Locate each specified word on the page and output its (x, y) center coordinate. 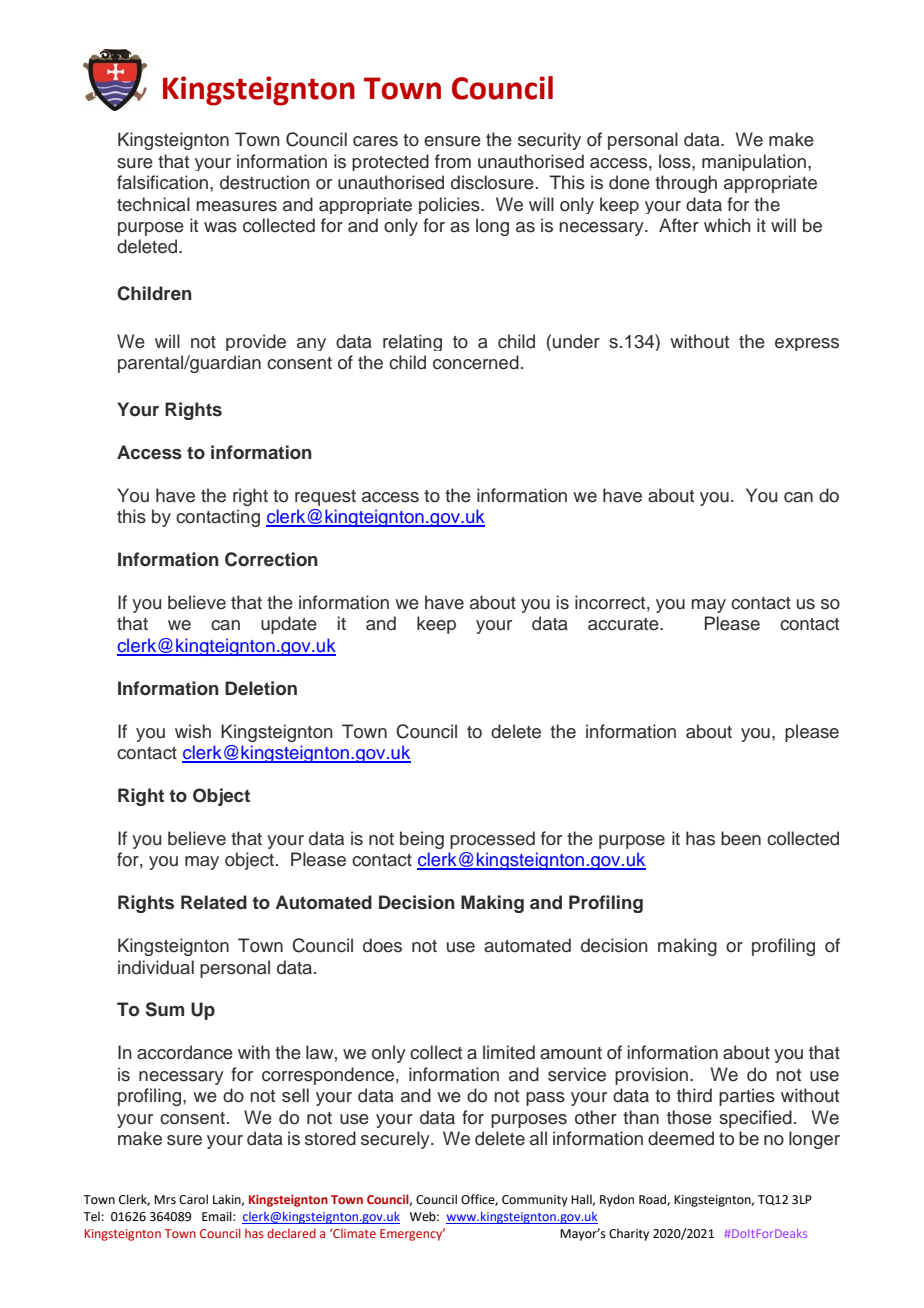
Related (214, 902)
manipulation (754, 162)
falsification (164, 182)
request (325, 498)
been (741, 838)
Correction (271, 559)
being (422, 840)
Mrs (165, 1200)
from (453, 161)
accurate (624, 624)
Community (535, 1201)
